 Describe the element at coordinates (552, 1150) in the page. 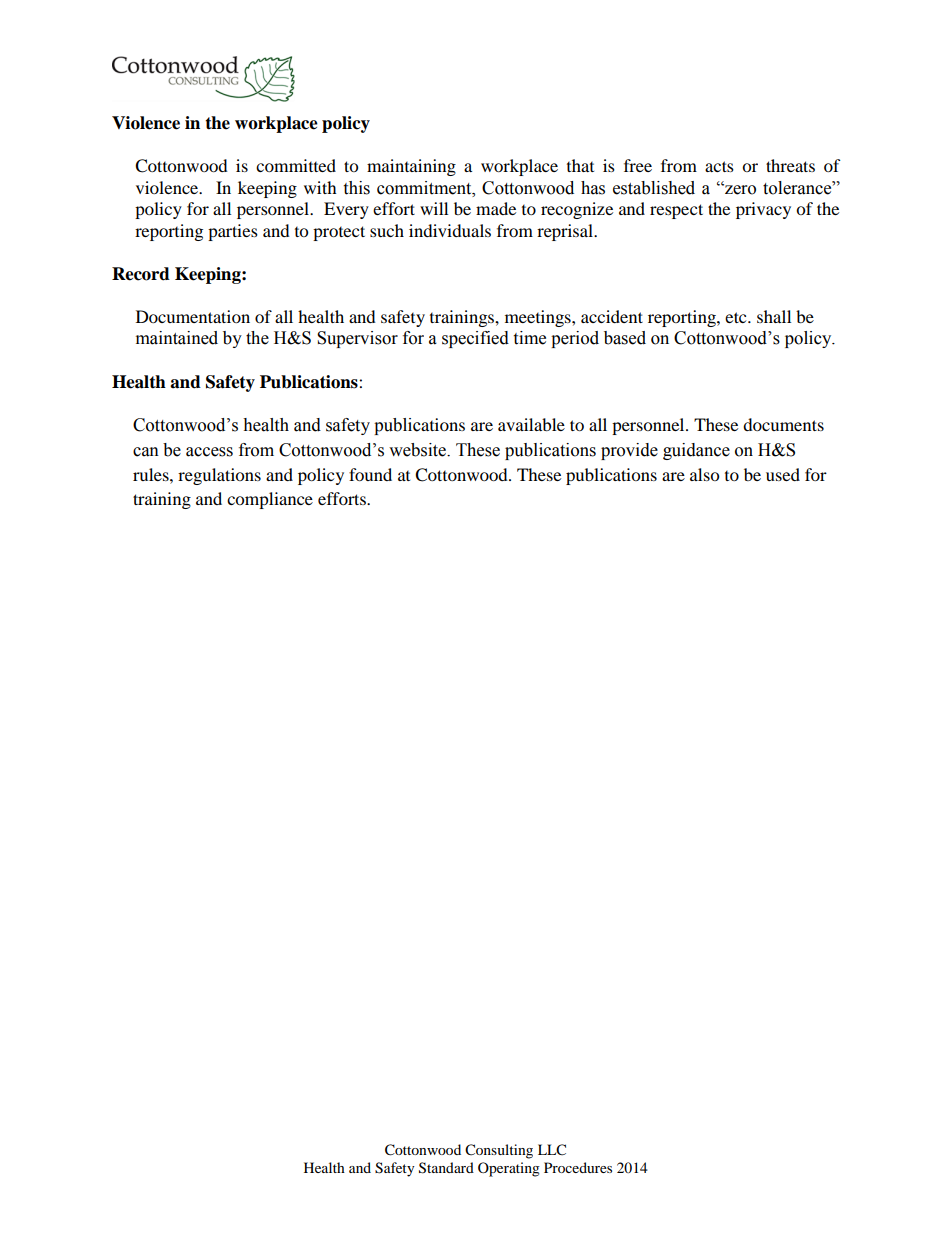

I see `LLC` at that location.
